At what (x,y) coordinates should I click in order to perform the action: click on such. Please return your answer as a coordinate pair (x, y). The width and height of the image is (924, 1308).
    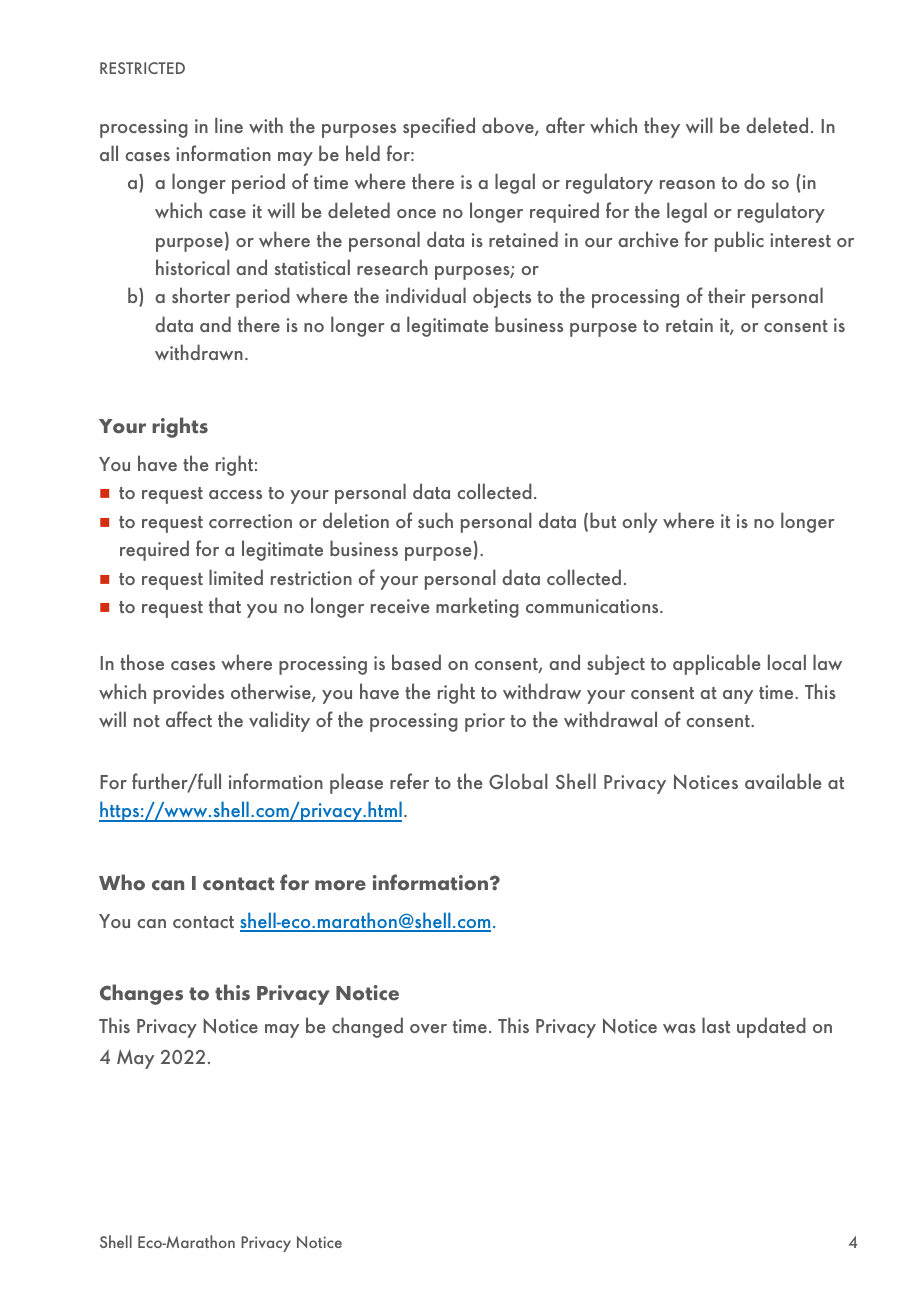
    Looking at the image, I should click on (435, 520).
